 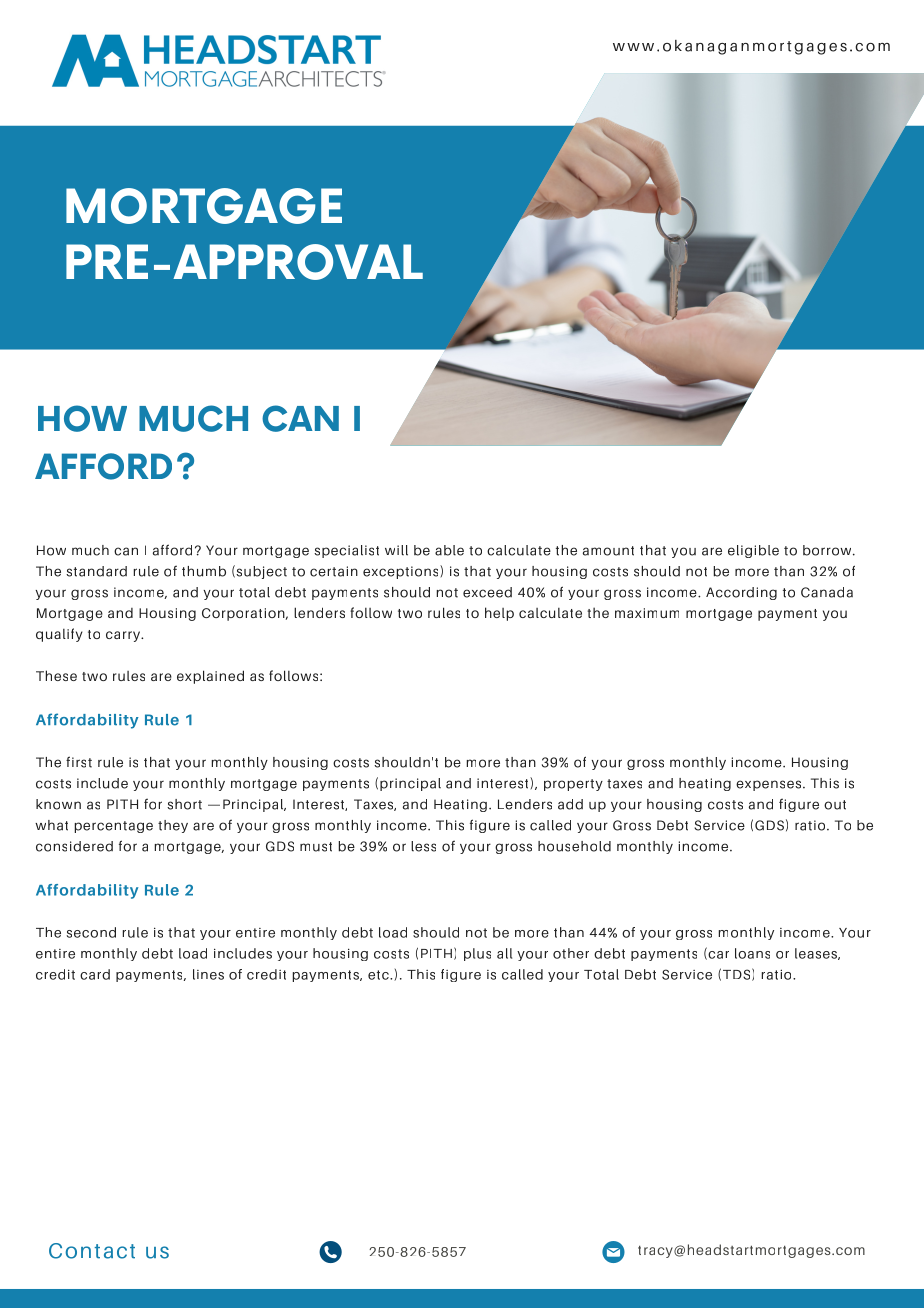 What do you see at coordinates (92, 1251) in the image?
I see `Contact` at bounding box center [92, 1251].
